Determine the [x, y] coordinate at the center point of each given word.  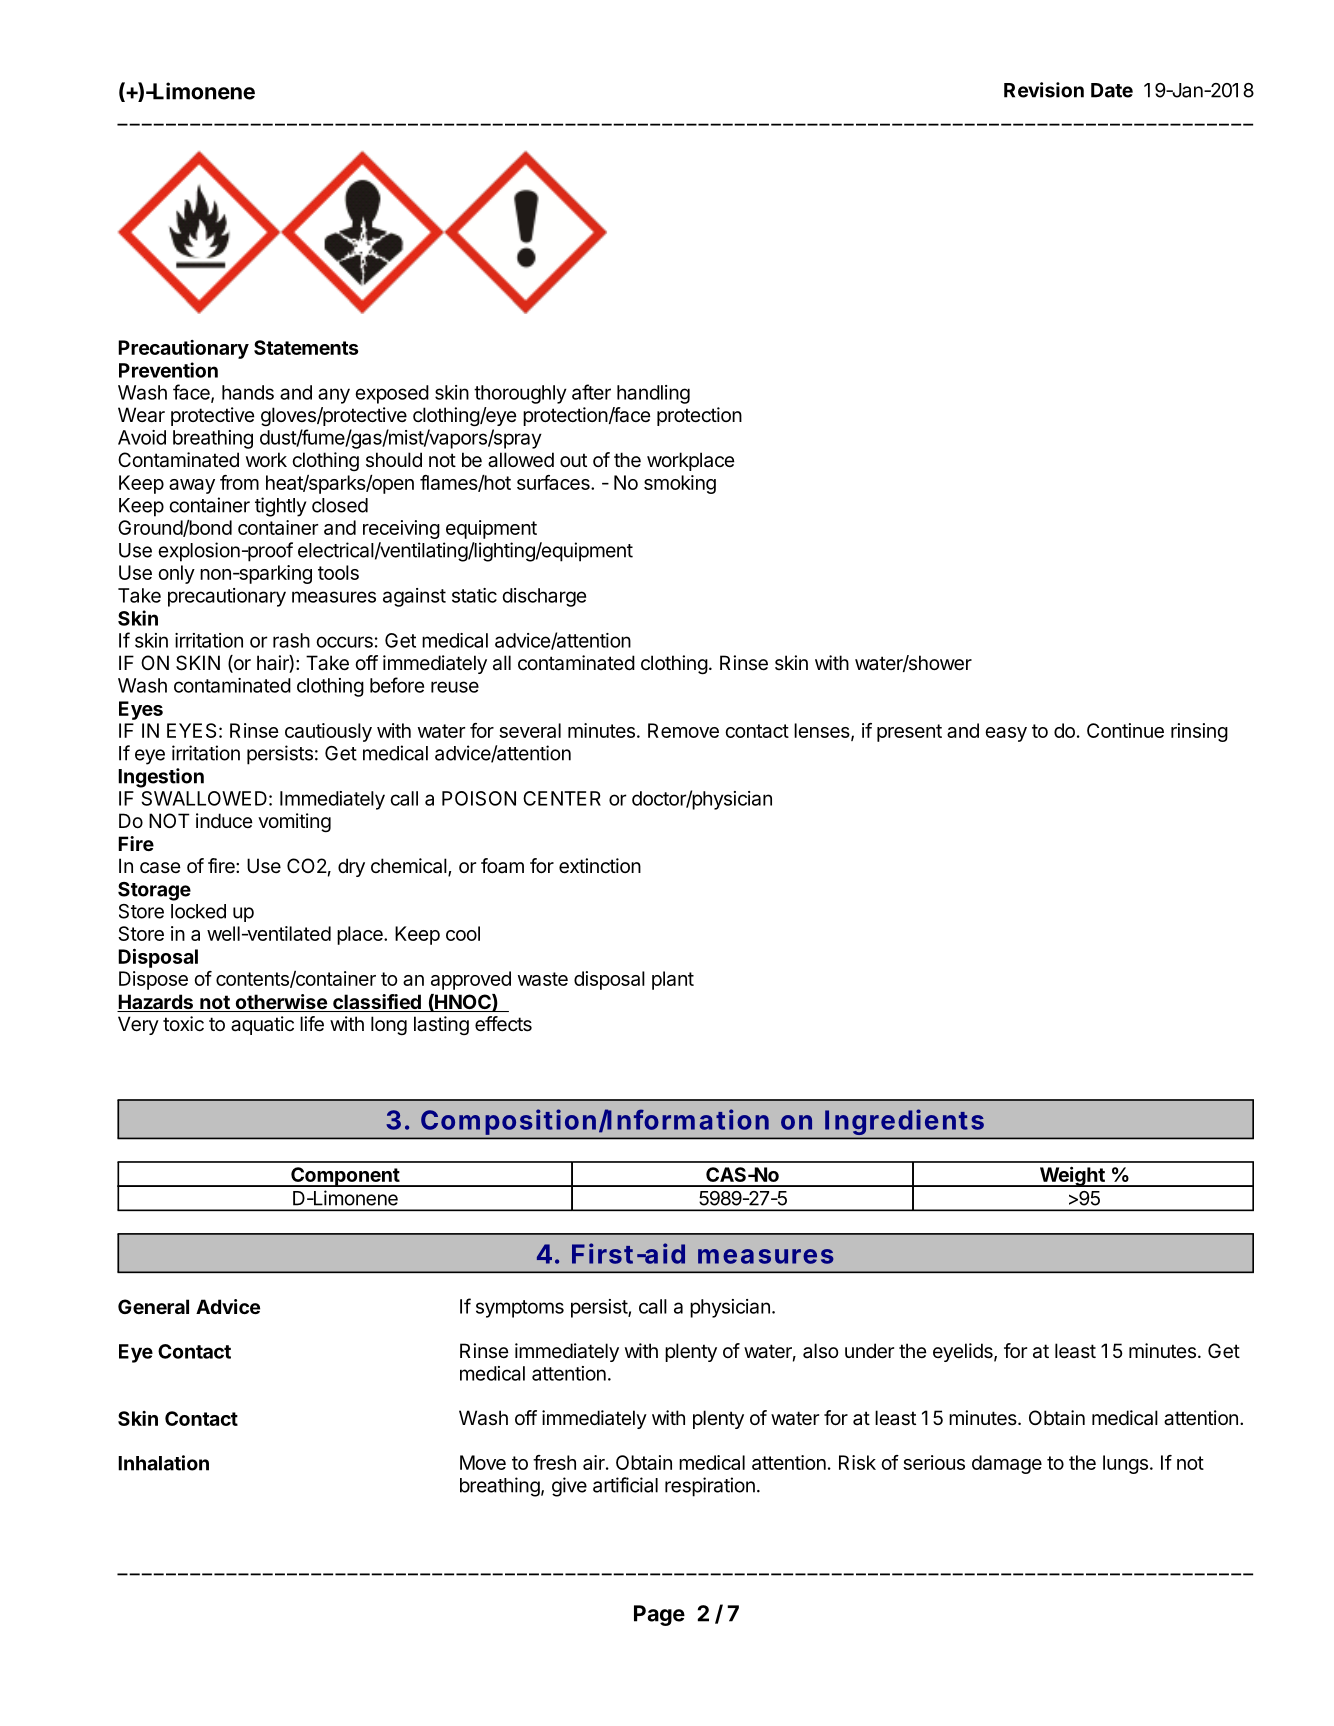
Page [659, 1615]
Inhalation [163, 1463]
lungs [1125, 1464]
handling [653, 394]
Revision [1044, 90]
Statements [306, 347]
